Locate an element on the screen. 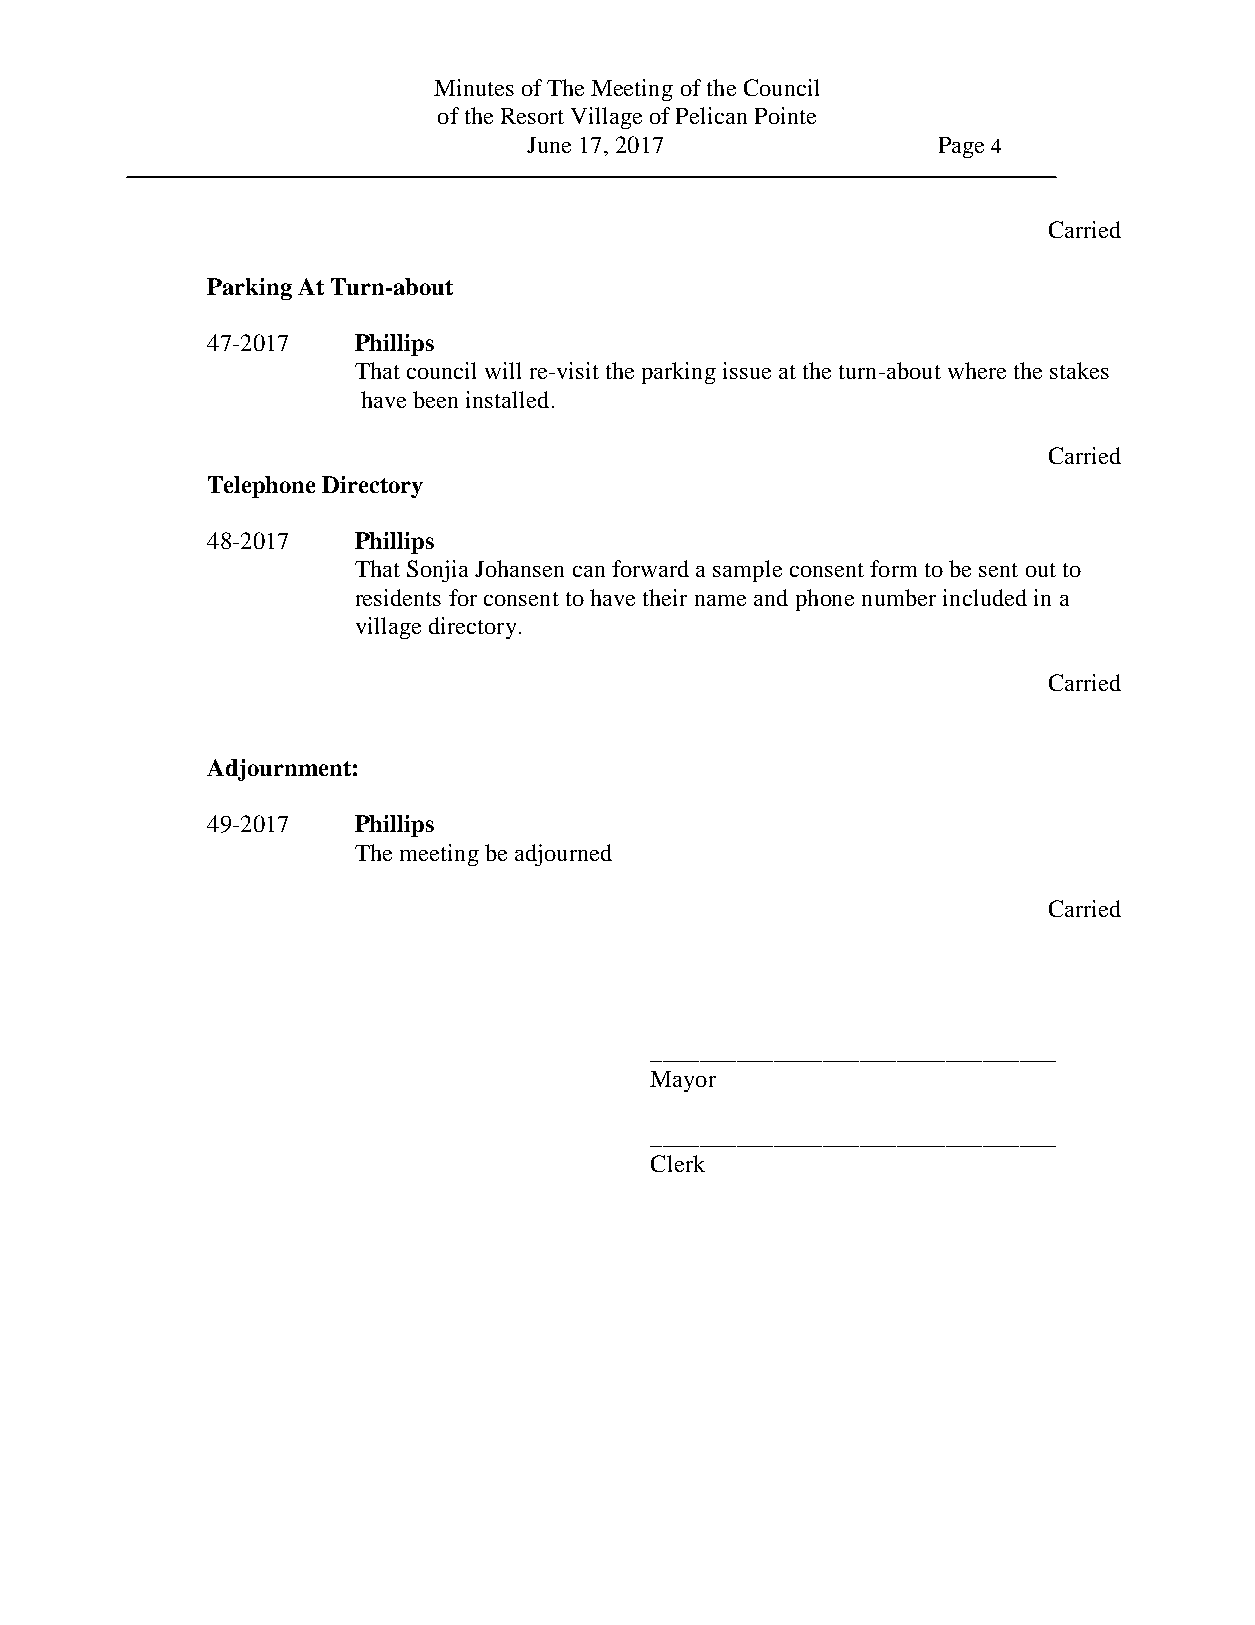  where is located at coordinates (977, 370).
